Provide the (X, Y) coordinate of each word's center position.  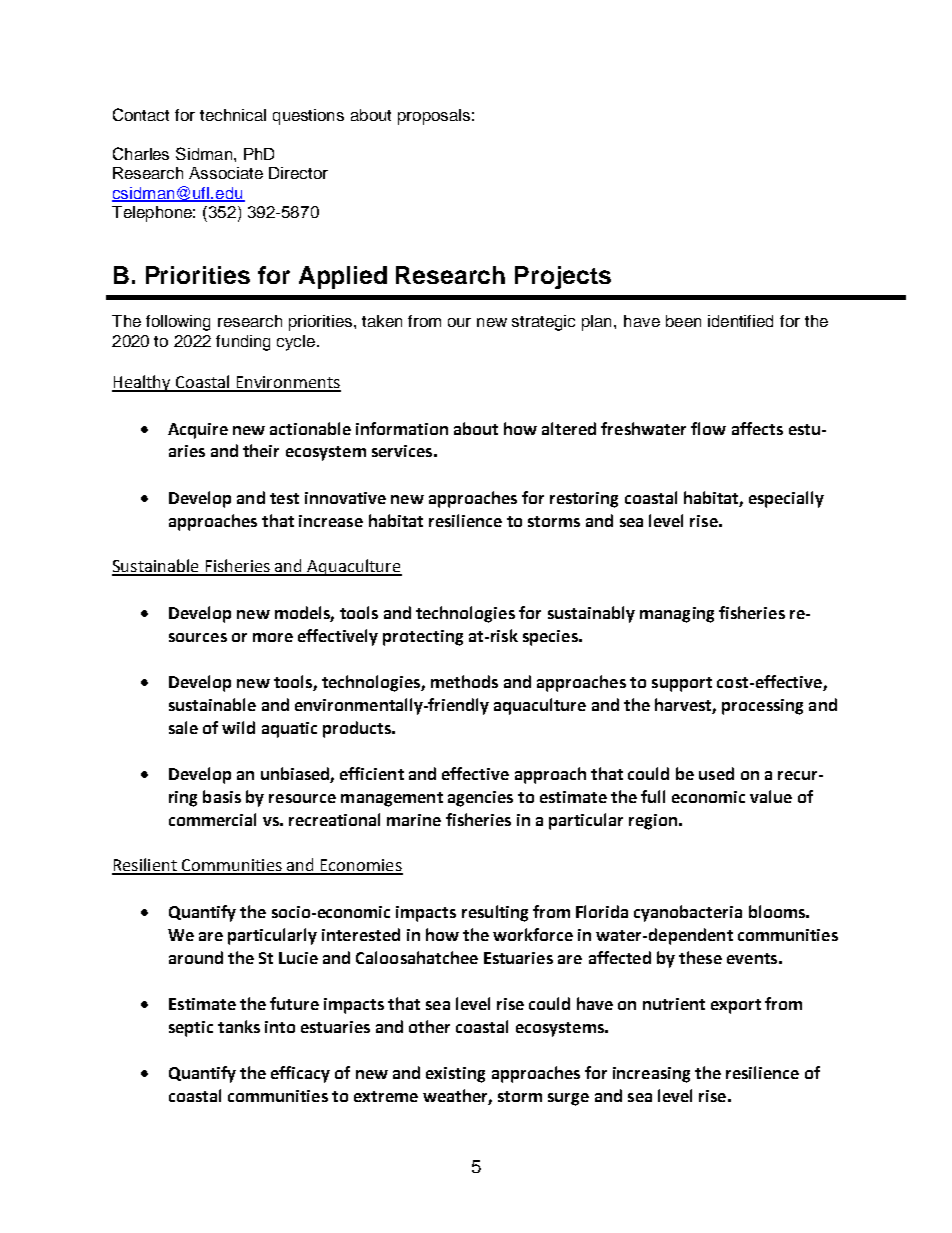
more (273, 637)
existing (455, 1075)
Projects (563, 277)
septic (191, 1029)
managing (677, 615)
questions (308, 117)
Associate (226, 173)
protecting (423, 638)
